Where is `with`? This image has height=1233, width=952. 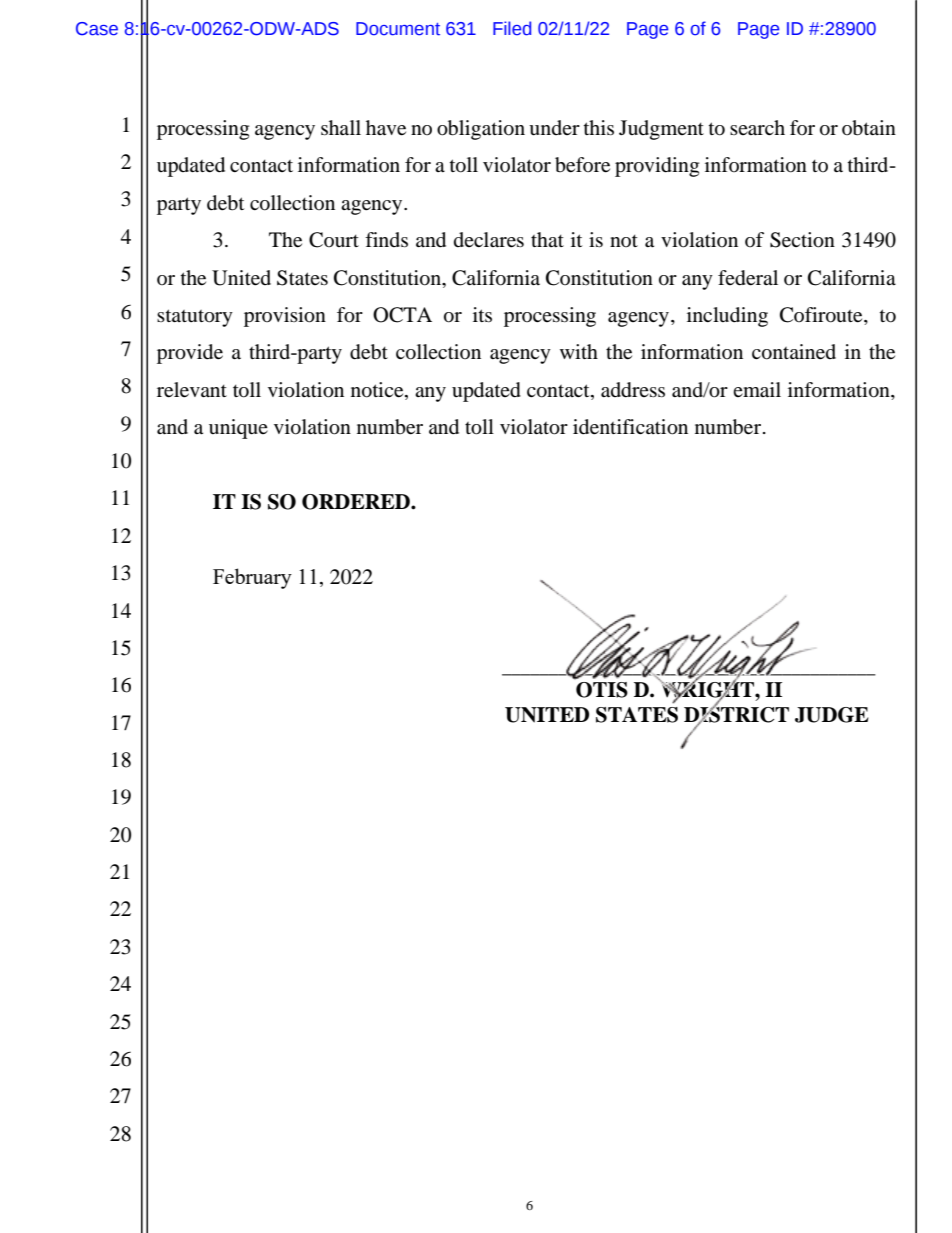
with is located at coordinates (579, 351).
